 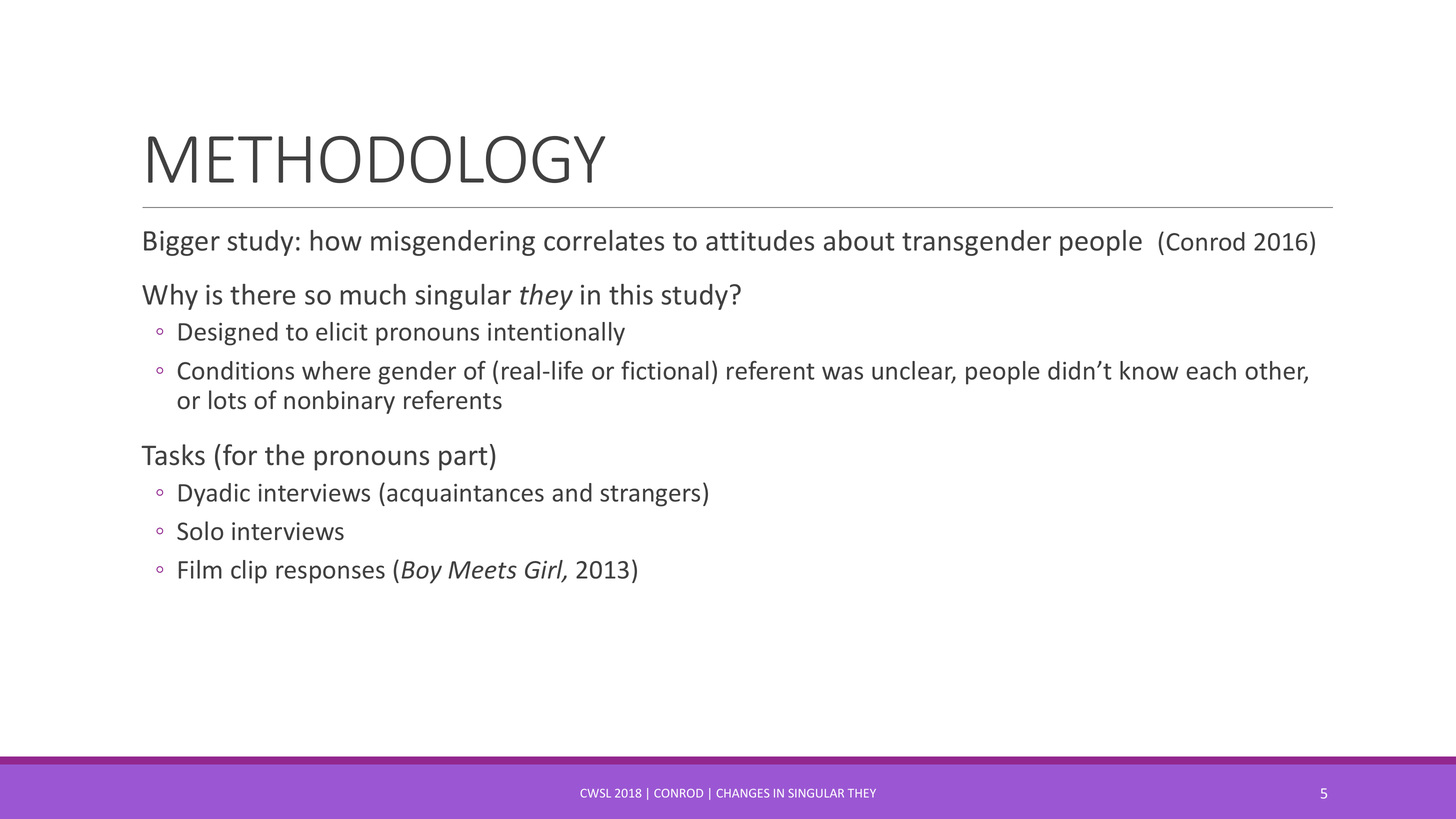 I want to click on about, so click(x=859, y=240).
